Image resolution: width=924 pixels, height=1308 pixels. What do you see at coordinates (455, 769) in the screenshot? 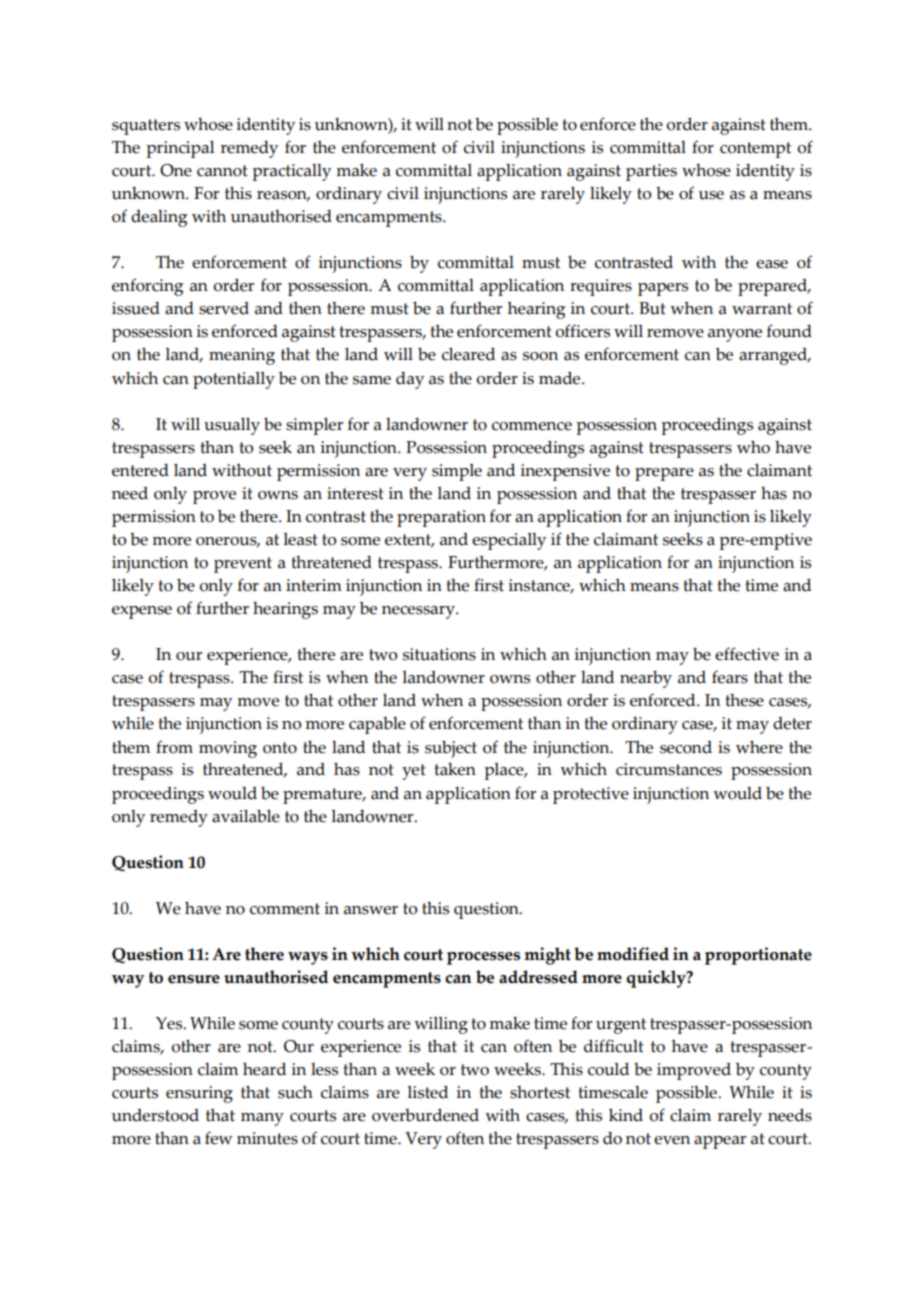
I see `taken` at bounding box center [455, 769].
